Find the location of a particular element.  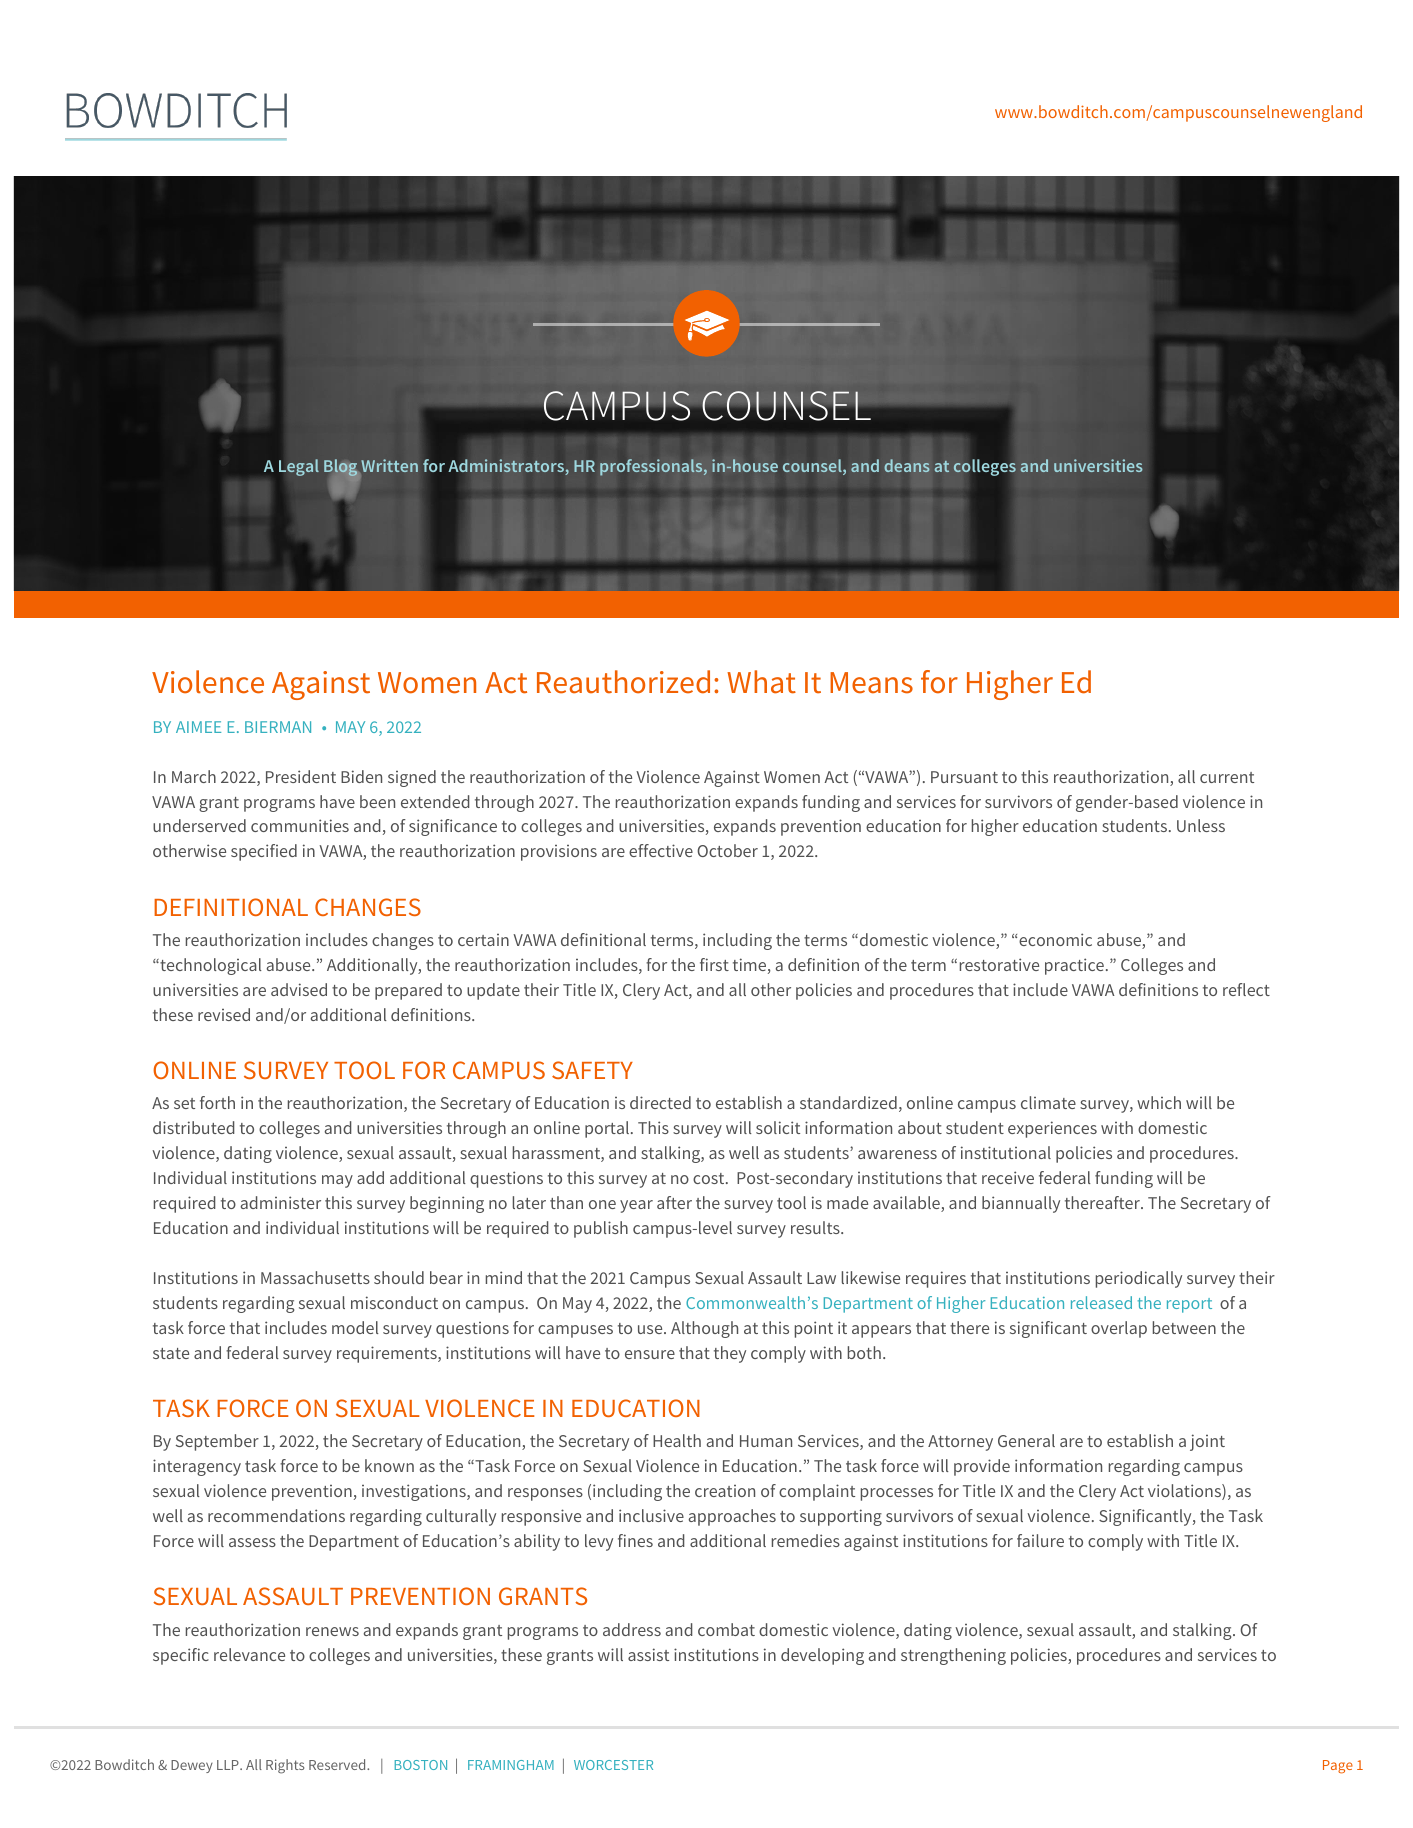

forth is located at coordinates (217, 1102).
